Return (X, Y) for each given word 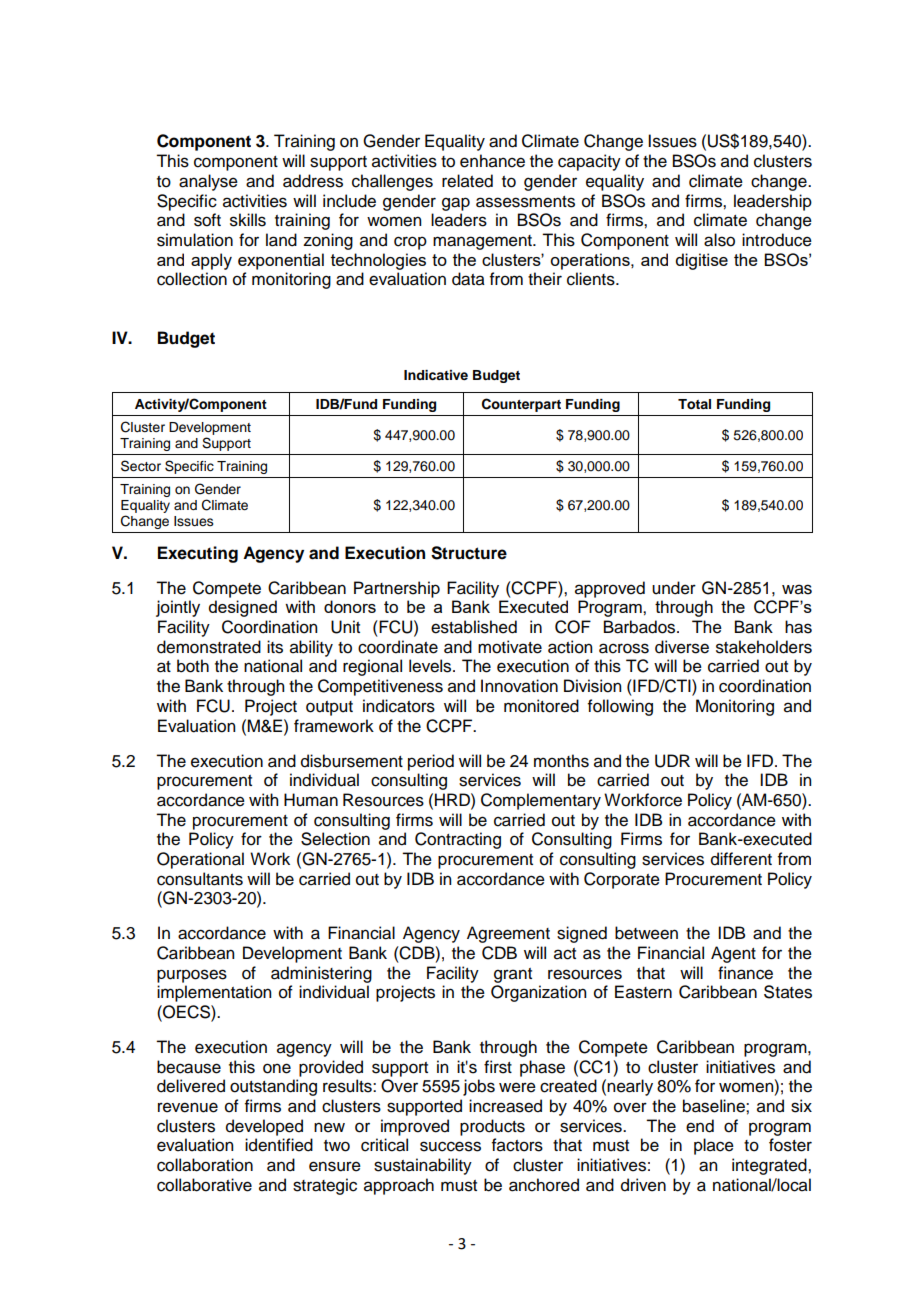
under (674, 588)
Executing (198, 554)
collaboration (205, 1165)
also (719, 240)
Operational (200, 860)
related (467, 181)
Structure (469, 553)
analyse (208, 182)
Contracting (458, 840)
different (741, 859)
